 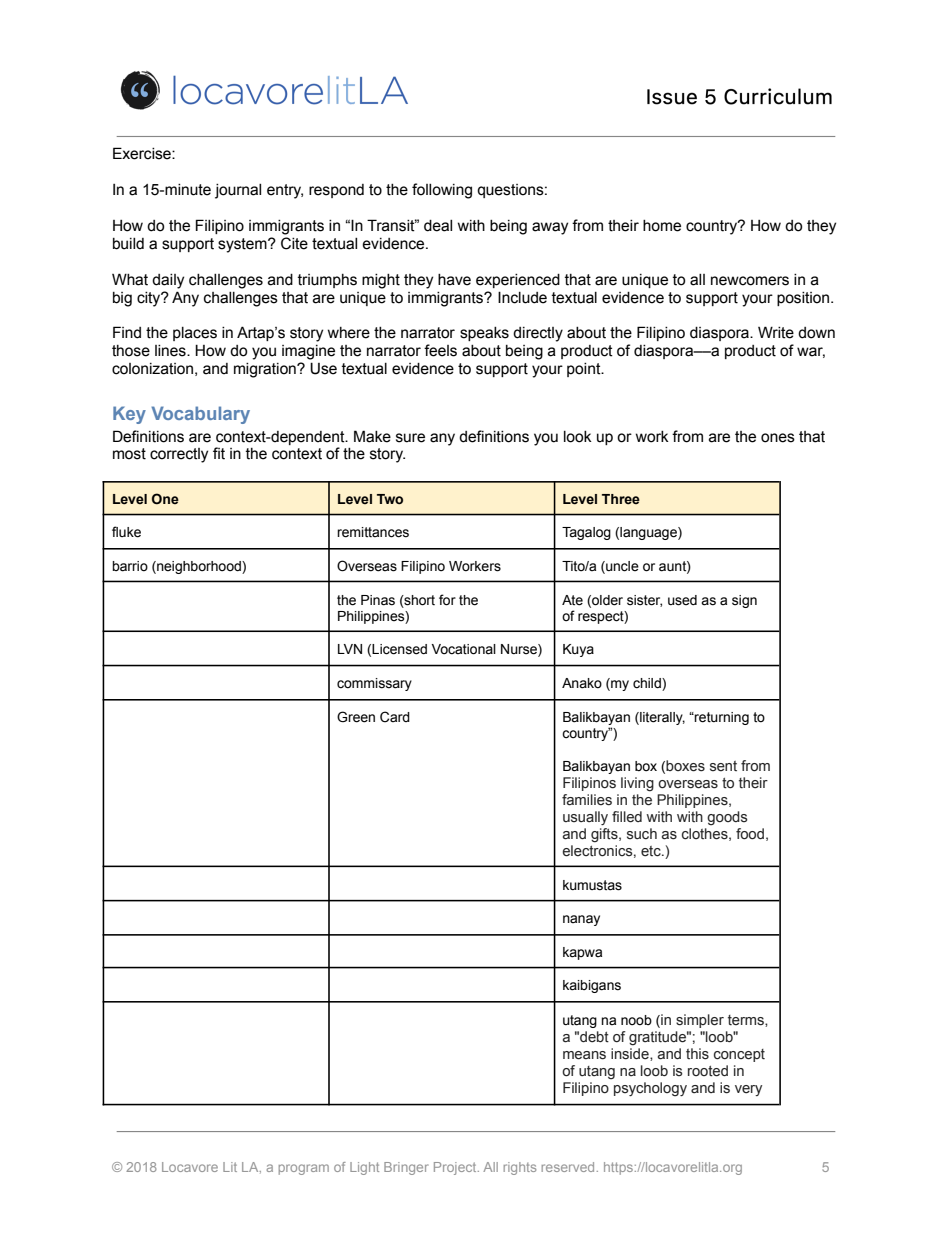 What do you see at coordinates (662, 226) in the screenshot?
I see `home` at bounding box center [662, 226].
